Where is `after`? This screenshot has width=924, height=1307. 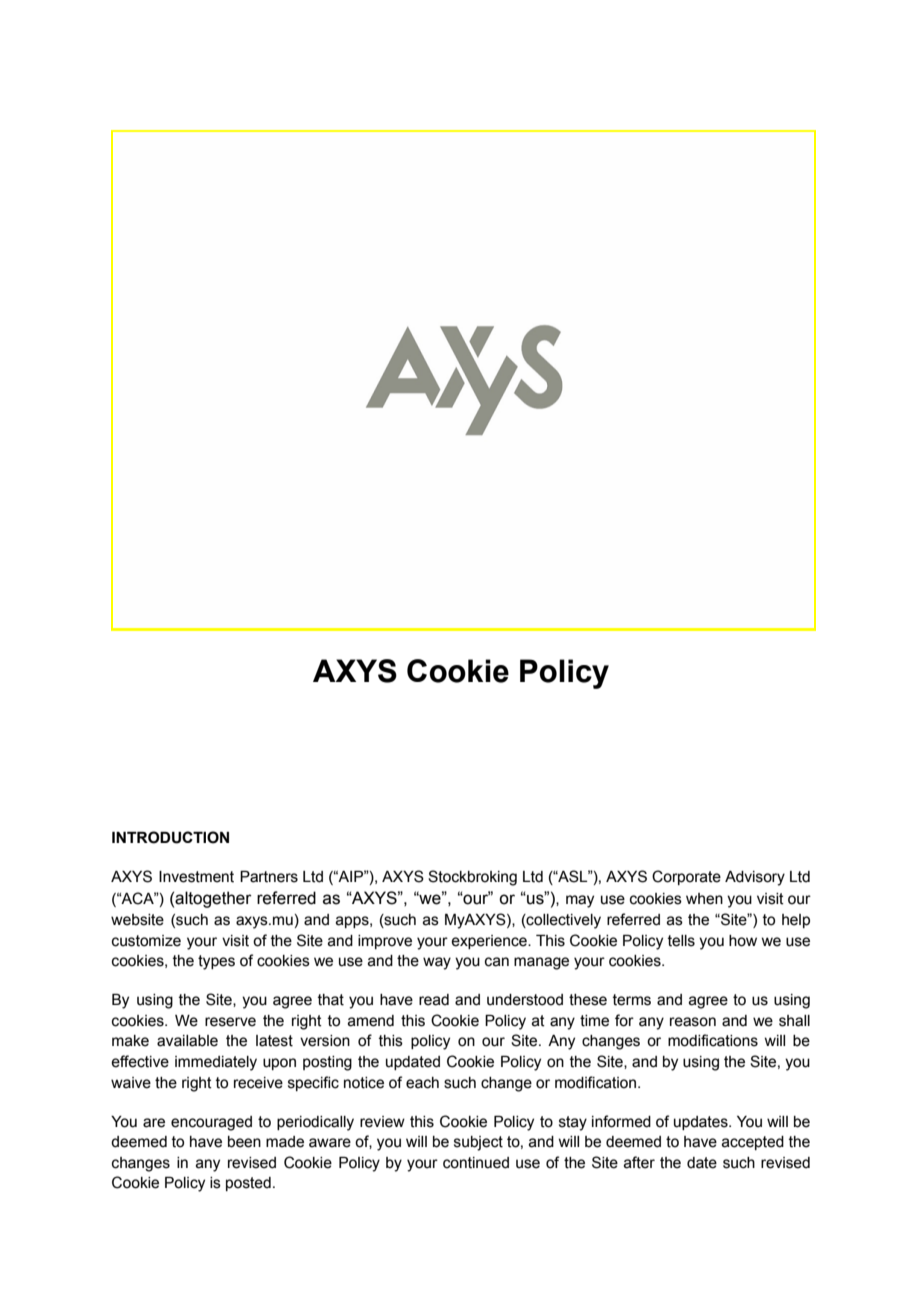 after is located at coordinates (639, 1162).
